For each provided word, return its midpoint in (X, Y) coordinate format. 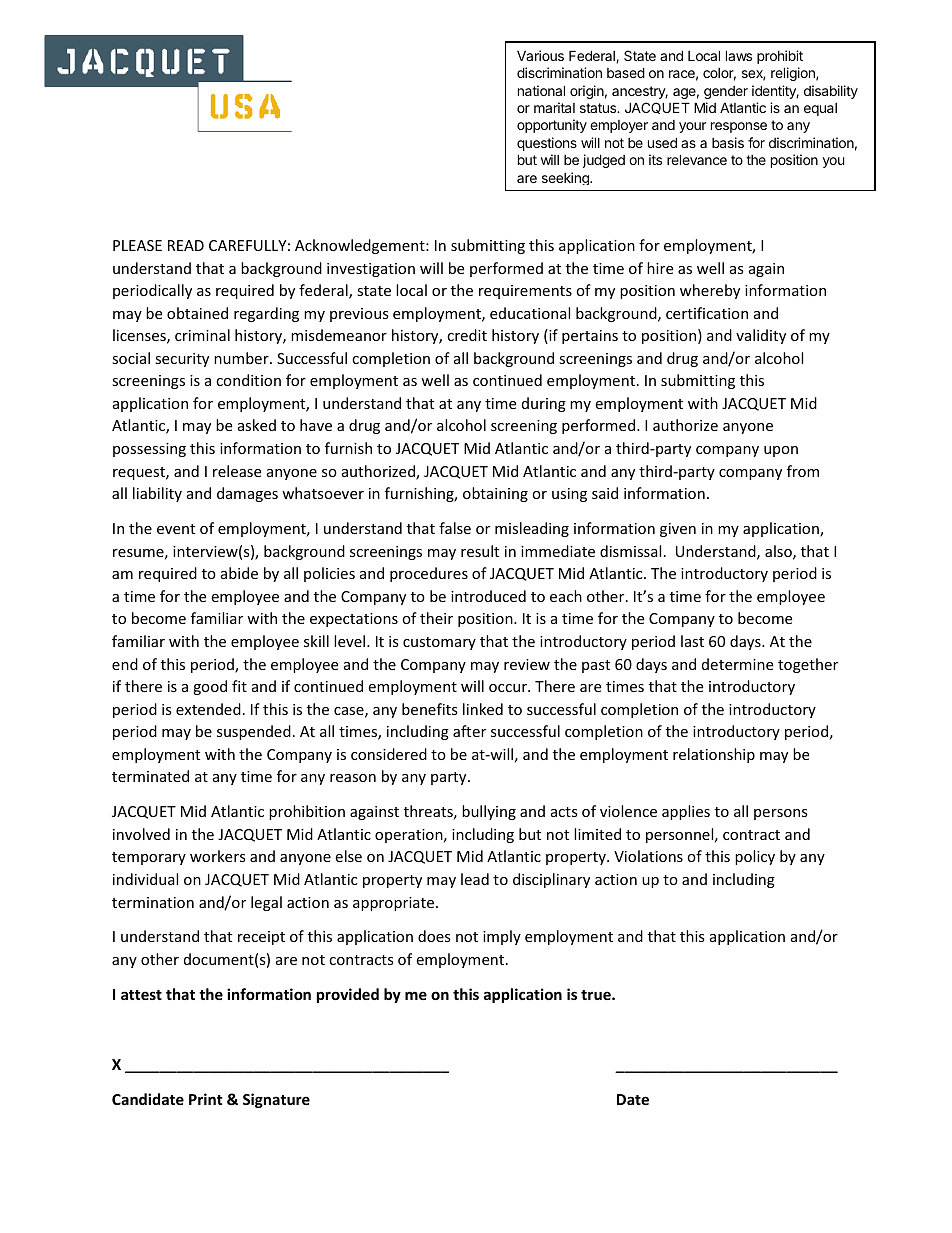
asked (257, 425)
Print (206, 1099)
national (541, 90)
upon (781, 451)
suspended (254, 732)
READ (186, 245)
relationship (714, 755)
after (469, 731)
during (544, 404)
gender (726, 92)
